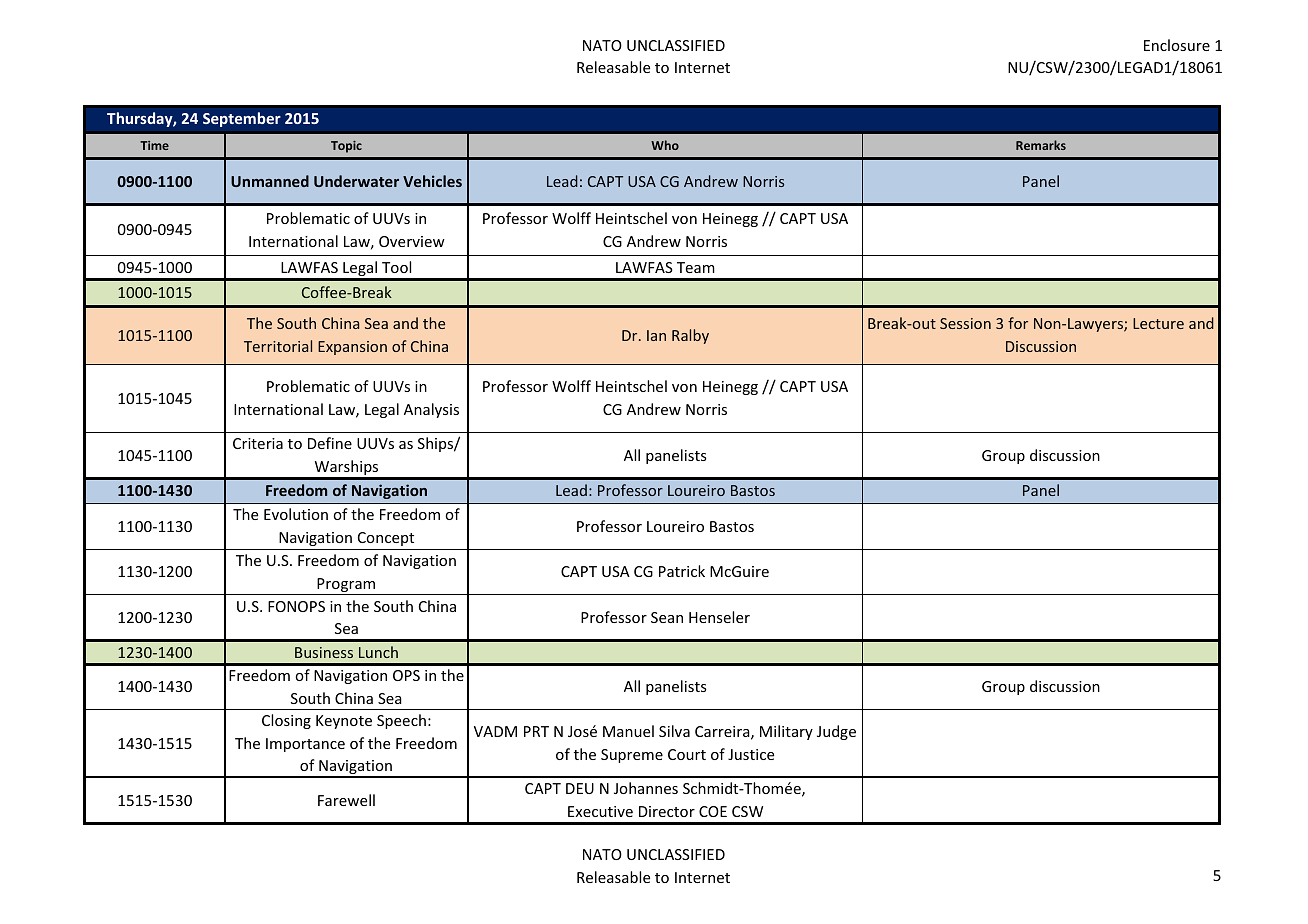 Image resolution: width=1308 pixels, height=924 pixels. I want to click on Farewell, so click(346, 800).
